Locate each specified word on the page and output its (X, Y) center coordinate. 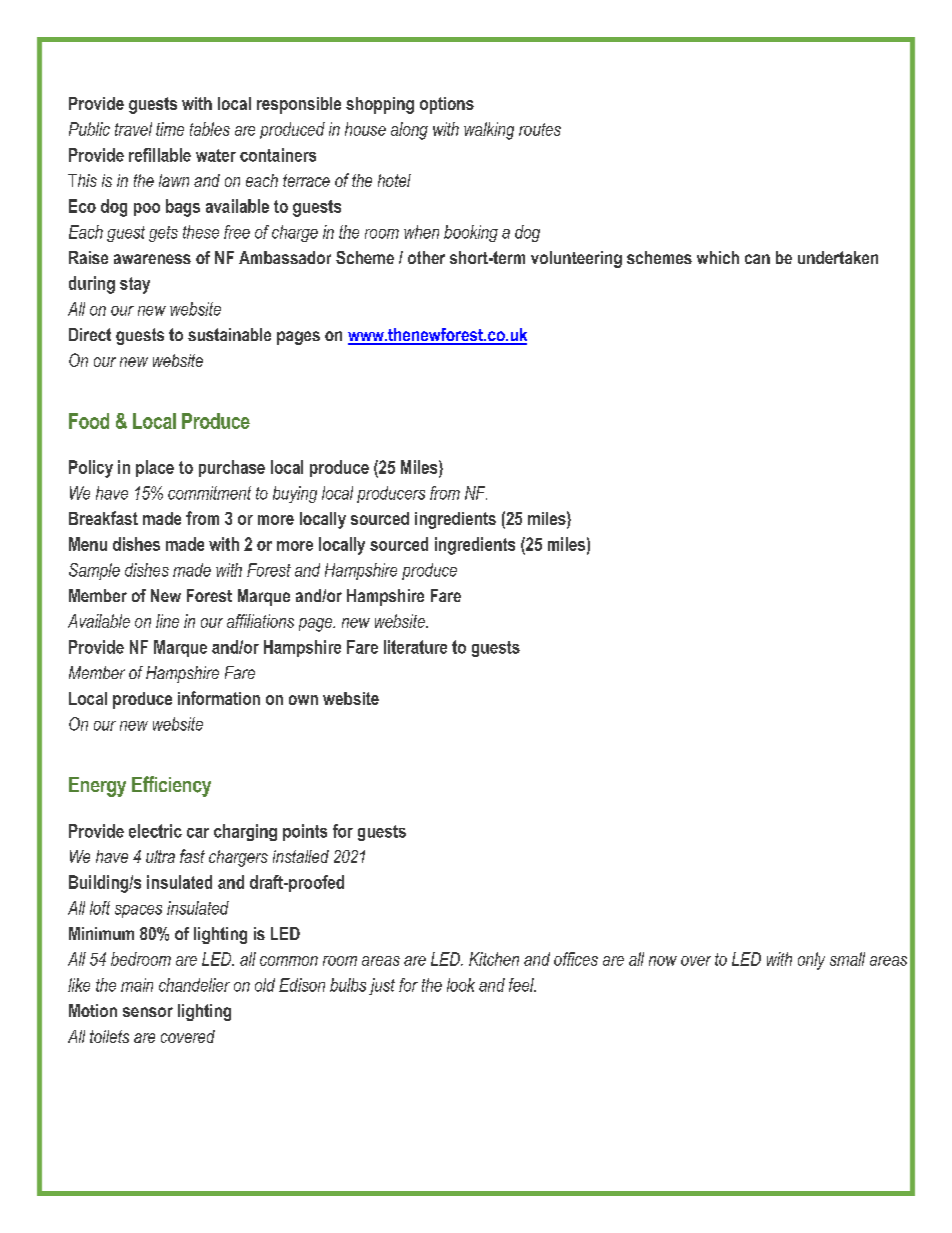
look (461, 985)
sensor (148, 1012)
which (718, 257)
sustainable (229, 334)
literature (415, 647)
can (757, 259)
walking (489, 131)
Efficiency (171, 786)
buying (295, 494)
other (426, 257)
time (170, 129)
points (305, 832)
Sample (94, 571)
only (811, 961)
